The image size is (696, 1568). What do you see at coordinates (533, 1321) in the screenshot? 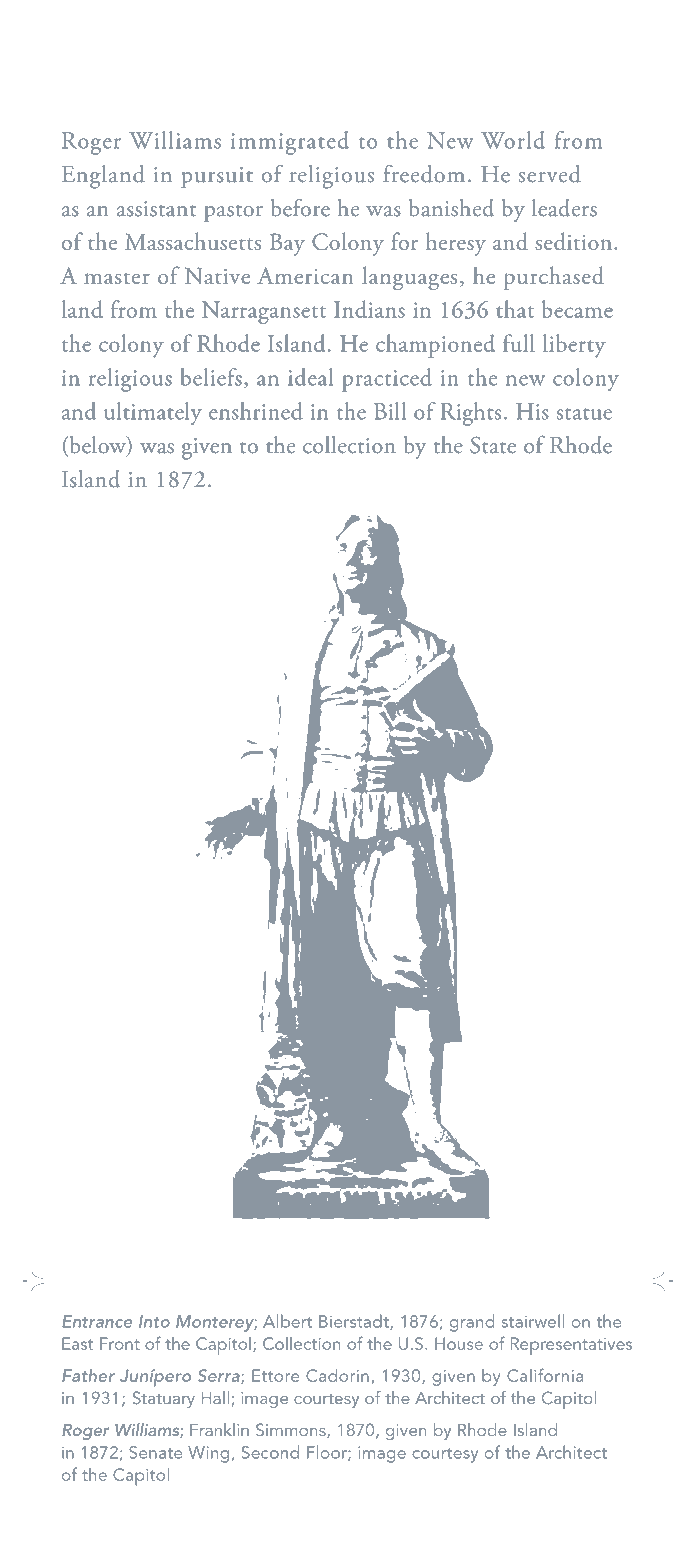
I see `stairwell` at bounding box center [533, 1321].
